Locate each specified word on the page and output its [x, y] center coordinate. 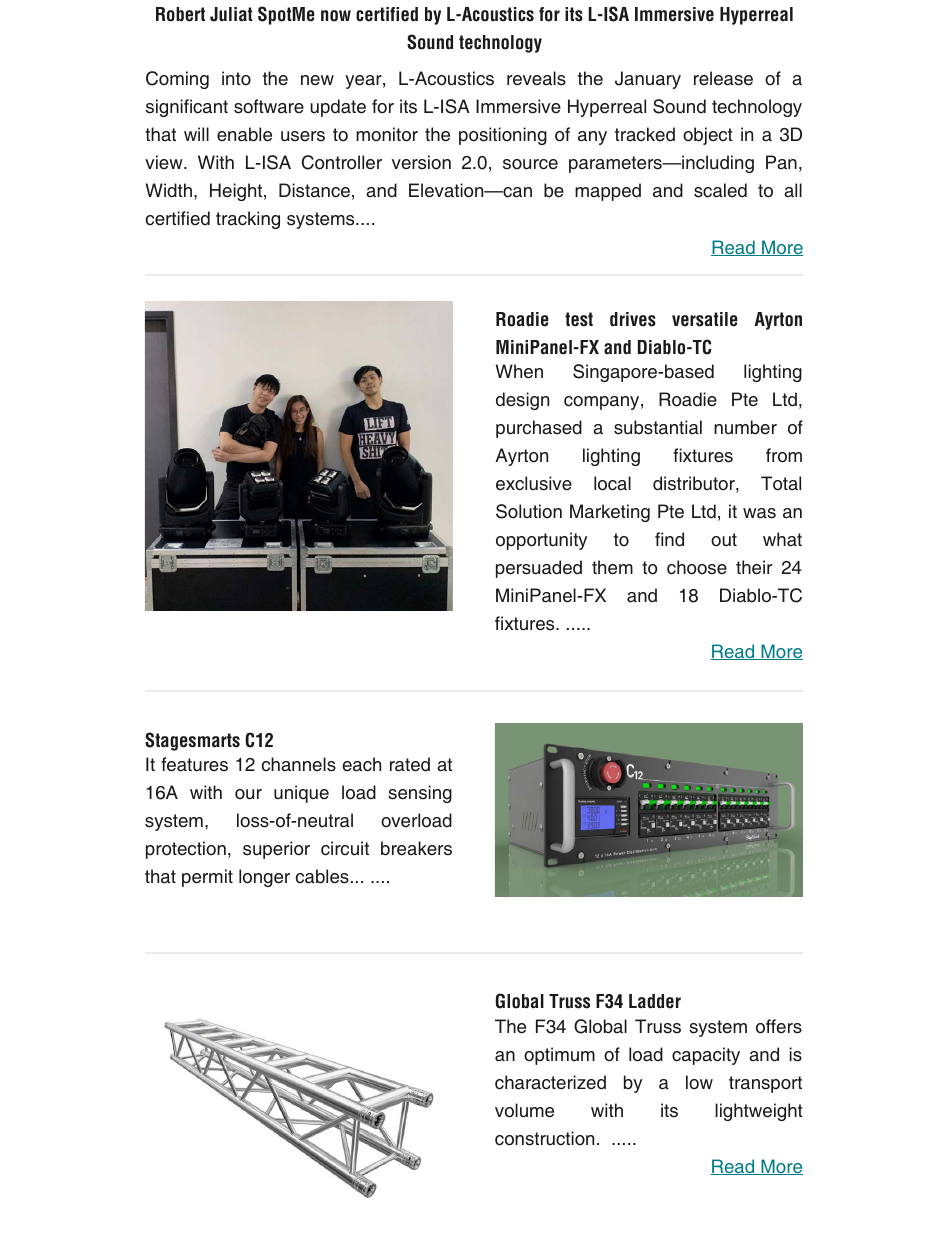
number [745, 427]
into [236, 78]
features [194, 764]
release [723, 78]
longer [264, 878]
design [522, 401]
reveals [536, 78]
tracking [248, 220]
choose [697, 567]
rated [410, 764]
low [699, 1082]
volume [524, 1110]
